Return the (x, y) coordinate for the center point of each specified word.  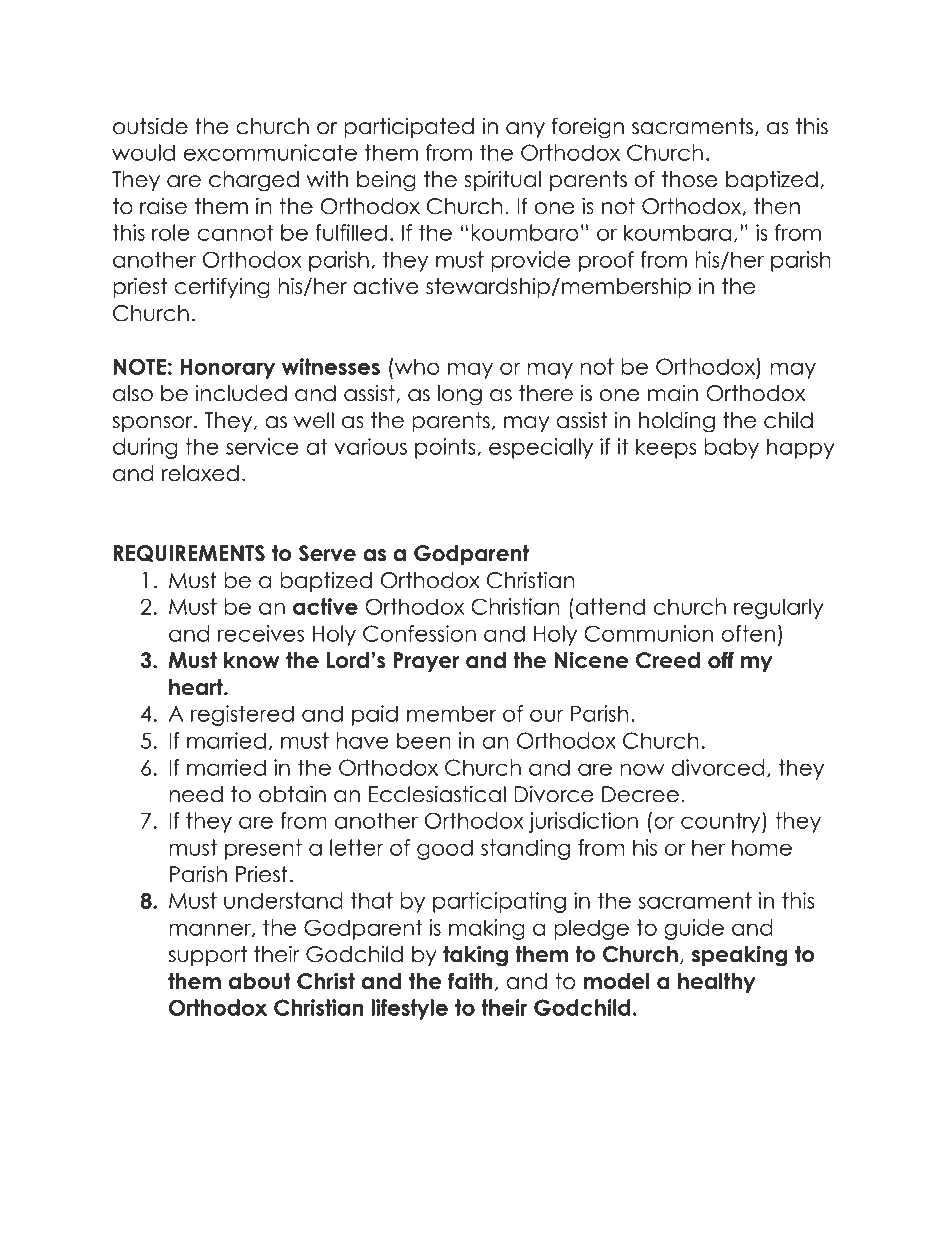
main (673, 393)
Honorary (227, 369)
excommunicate (270, 152)
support (207, 956)
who (416, 366)
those (690, 179)
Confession (419, 633)
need (196, 794)
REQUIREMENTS (189, 553)
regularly (779, 608)
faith (470, 981)
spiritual (502, 180)
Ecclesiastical (437, 794)
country (722, 822)
